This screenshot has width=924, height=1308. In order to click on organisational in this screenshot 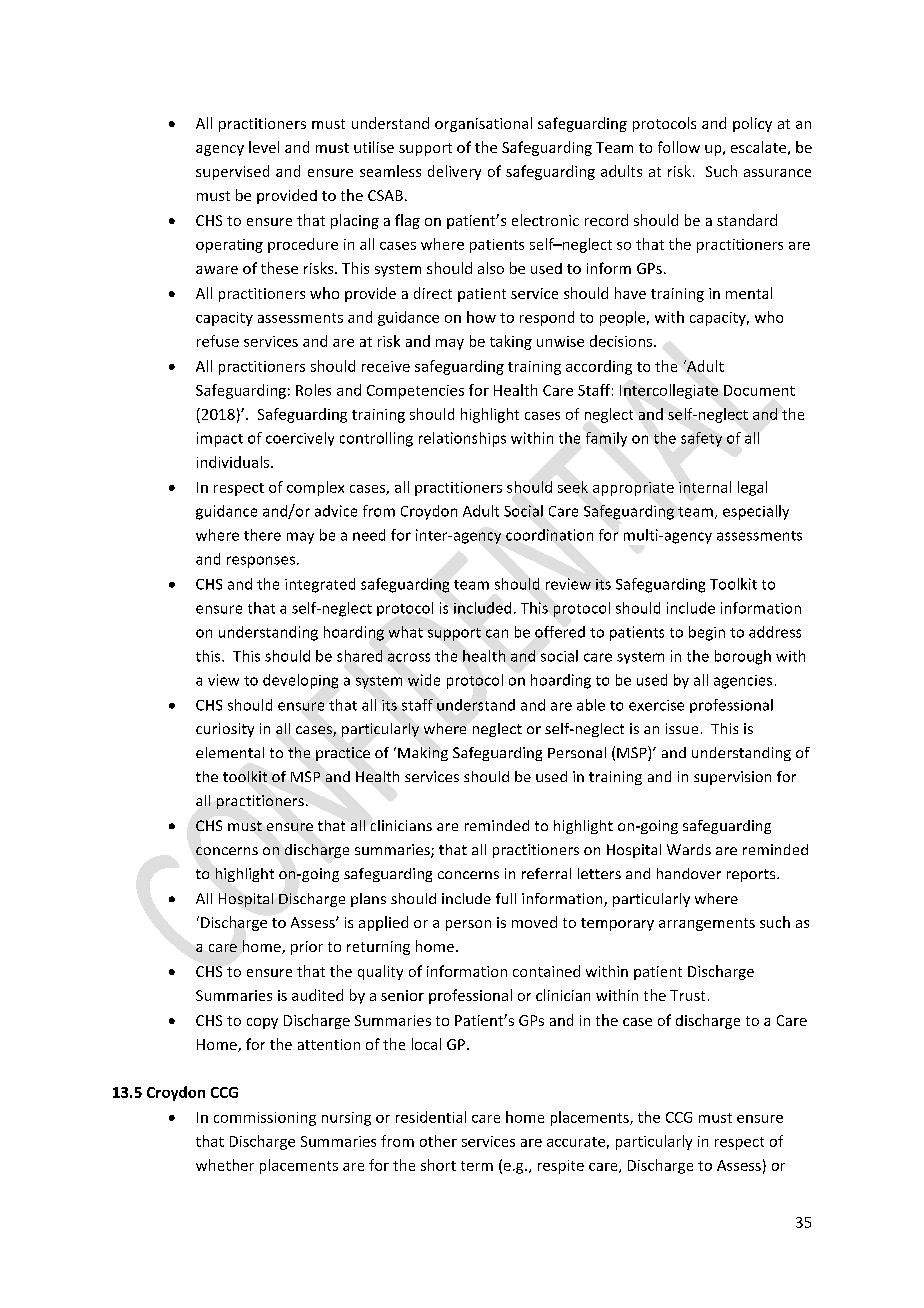, I will do `click(483, 124)`.
